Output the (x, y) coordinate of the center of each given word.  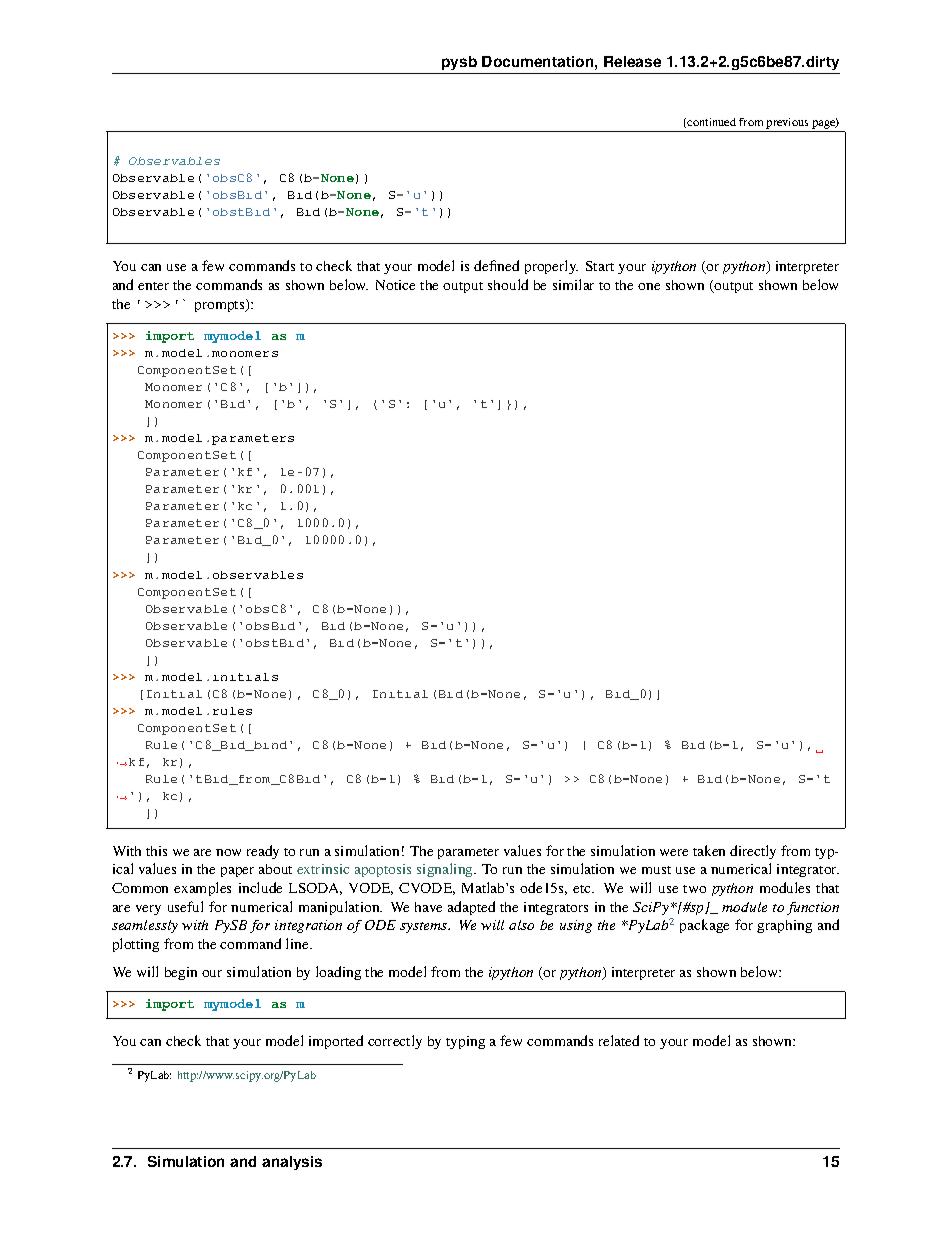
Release (632, 61)
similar (573, 284)
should (508, 284)
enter (153, 286)
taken (709, 850)
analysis (292, 1163)
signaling (446, 870)
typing (465, 1042)
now (228, 852)
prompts (221, 305)
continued (711, 122)
